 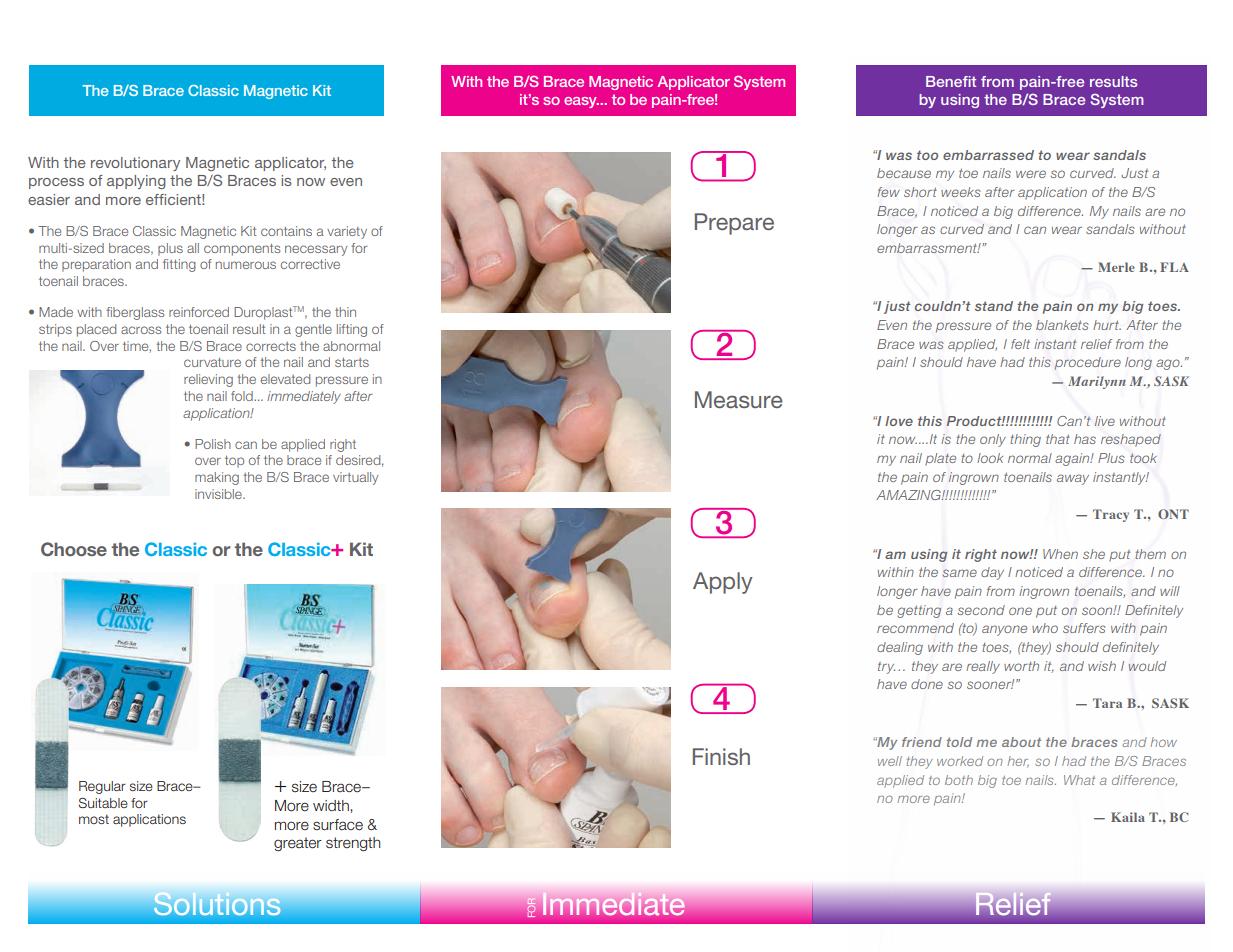 I want to click on revolutionary, so click(x=135, y=164).
